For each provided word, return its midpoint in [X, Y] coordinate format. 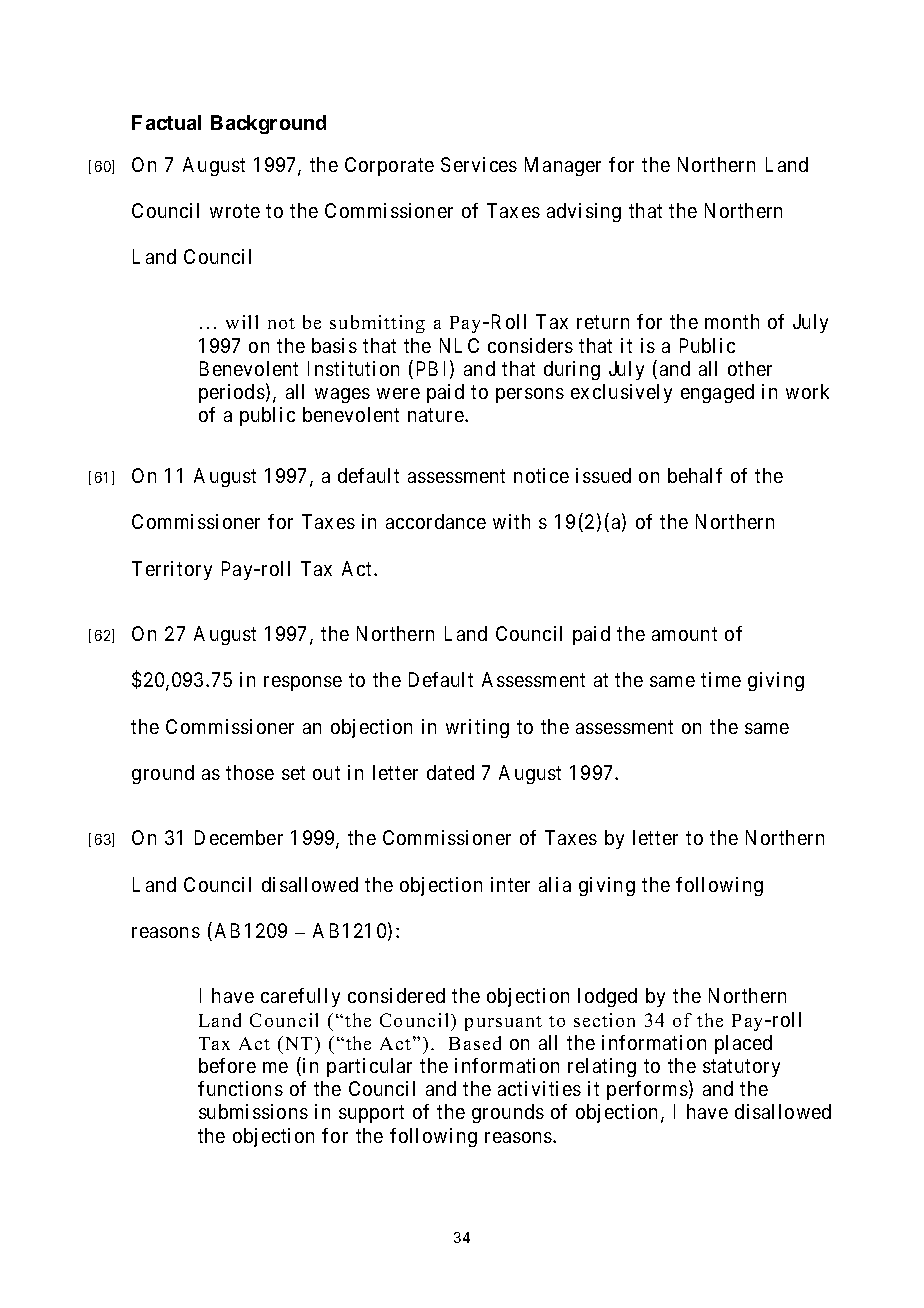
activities [539, 1088]
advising [584, 212]
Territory [172, 570]
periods [232, 393]
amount [684, 634]
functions [240, 1088]
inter [510, 884]
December [239, 837]
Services [479, 164]
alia [555, 884]
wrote [235, 211]
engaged [717, 393]
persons [530, 395]
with [511, 521]
